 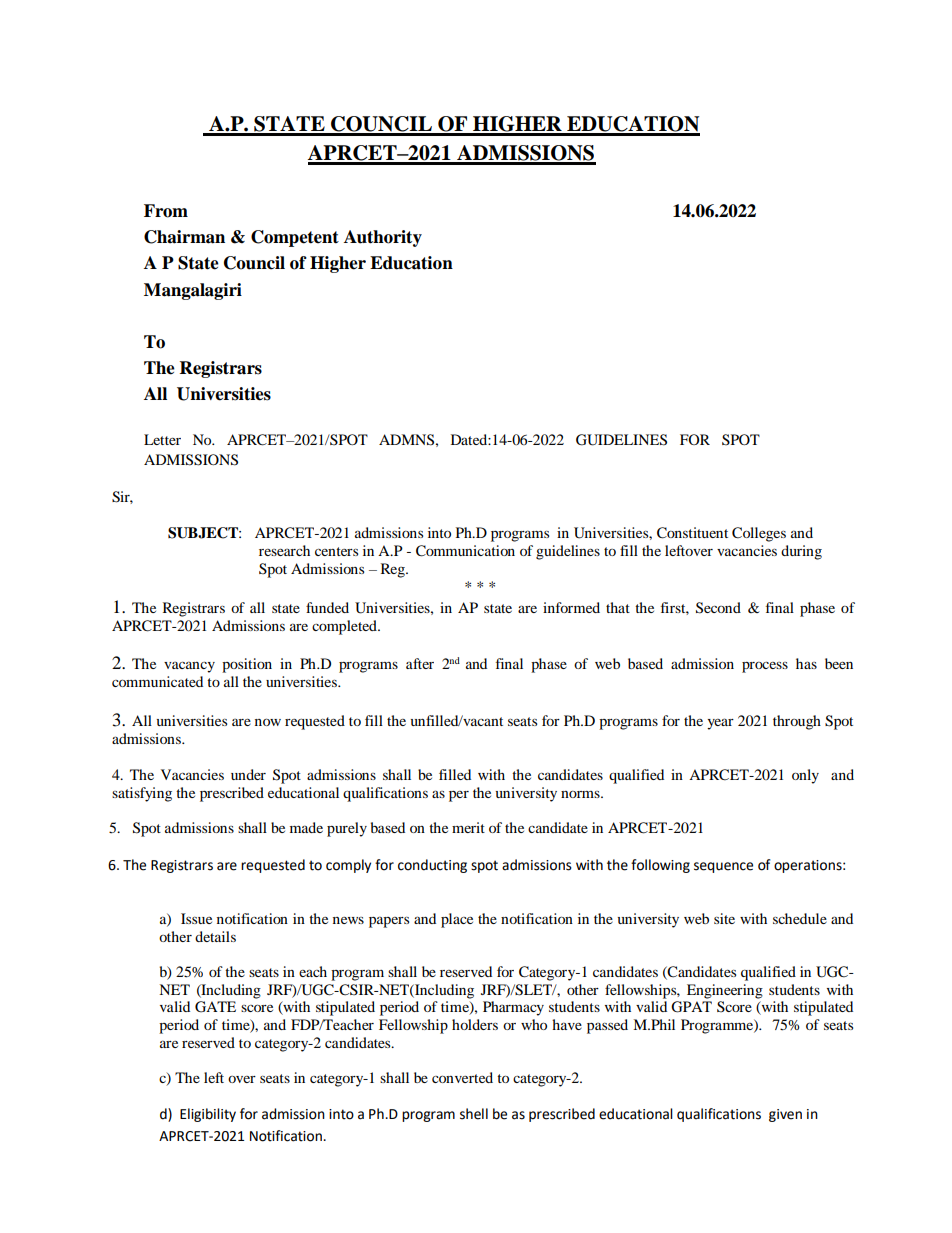 What do you see at coordinates (432, 866) in the image?
I see `conducting` at bounding box center [432, 866].
